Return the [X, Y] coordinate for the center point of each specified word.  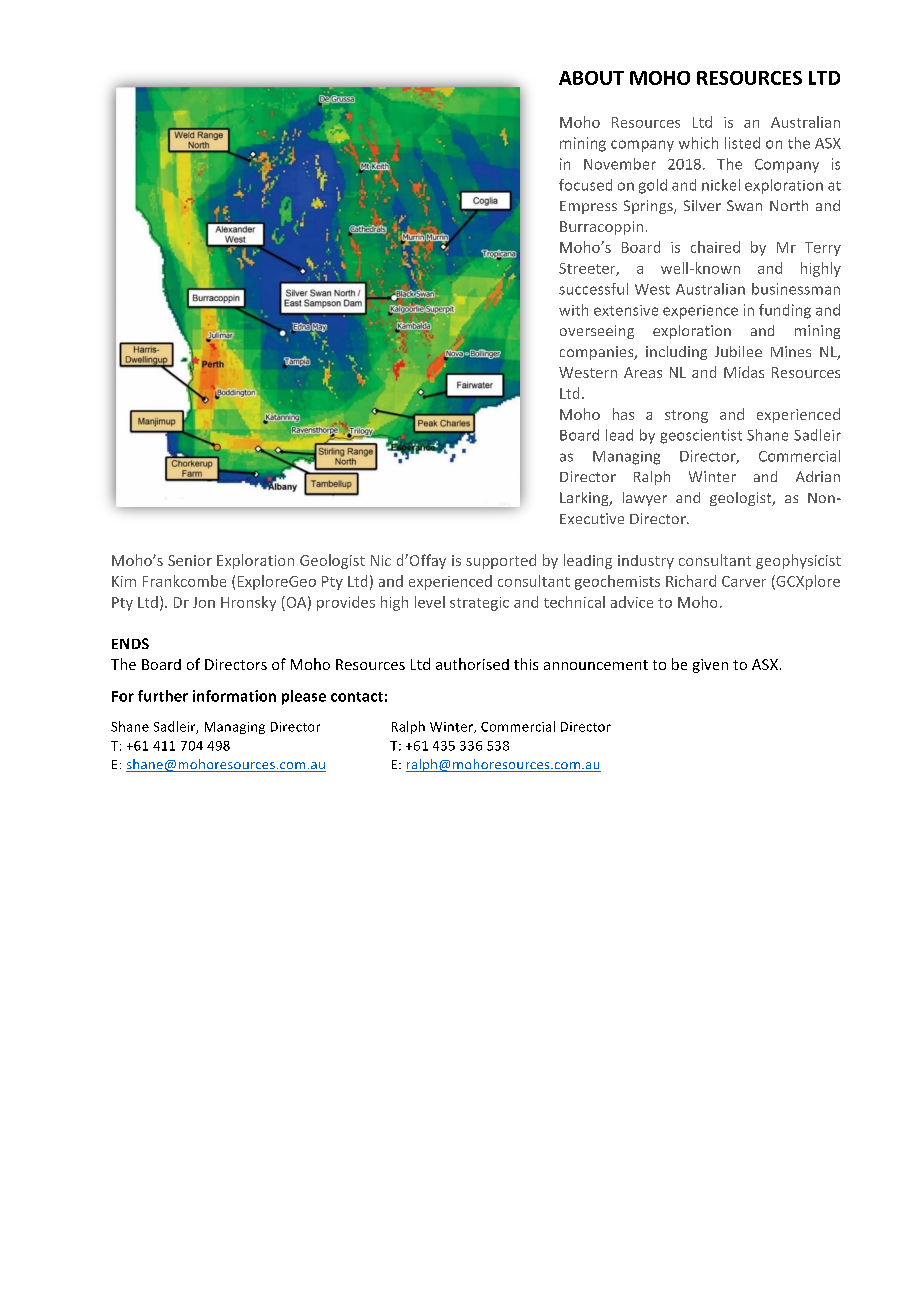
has [623, 414]
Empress [588, 207]
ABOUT [591, 78]
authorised [472, 664]
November [620, 164]
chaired [715, 247]
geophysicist [798, 561]
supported [501, 561]
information [234, 696]
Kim [124, 581]
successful [593, 289]
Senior [190, 560]
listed [742, 143]
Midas [744, 372]
